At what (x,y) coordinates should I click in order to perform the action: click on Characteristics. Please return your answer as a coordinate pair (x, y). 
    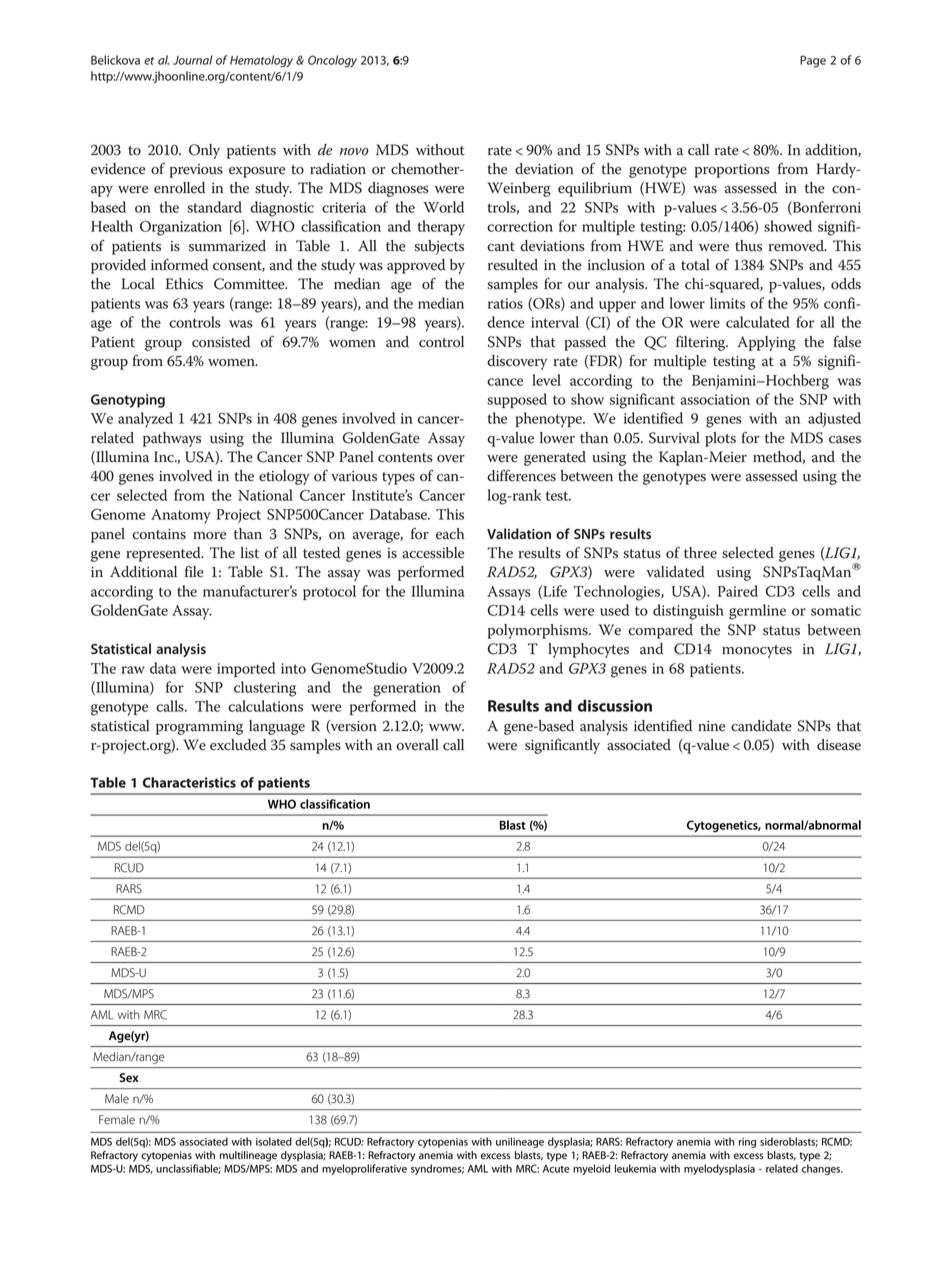
    Looking at the image, I should click on (189, 782).
